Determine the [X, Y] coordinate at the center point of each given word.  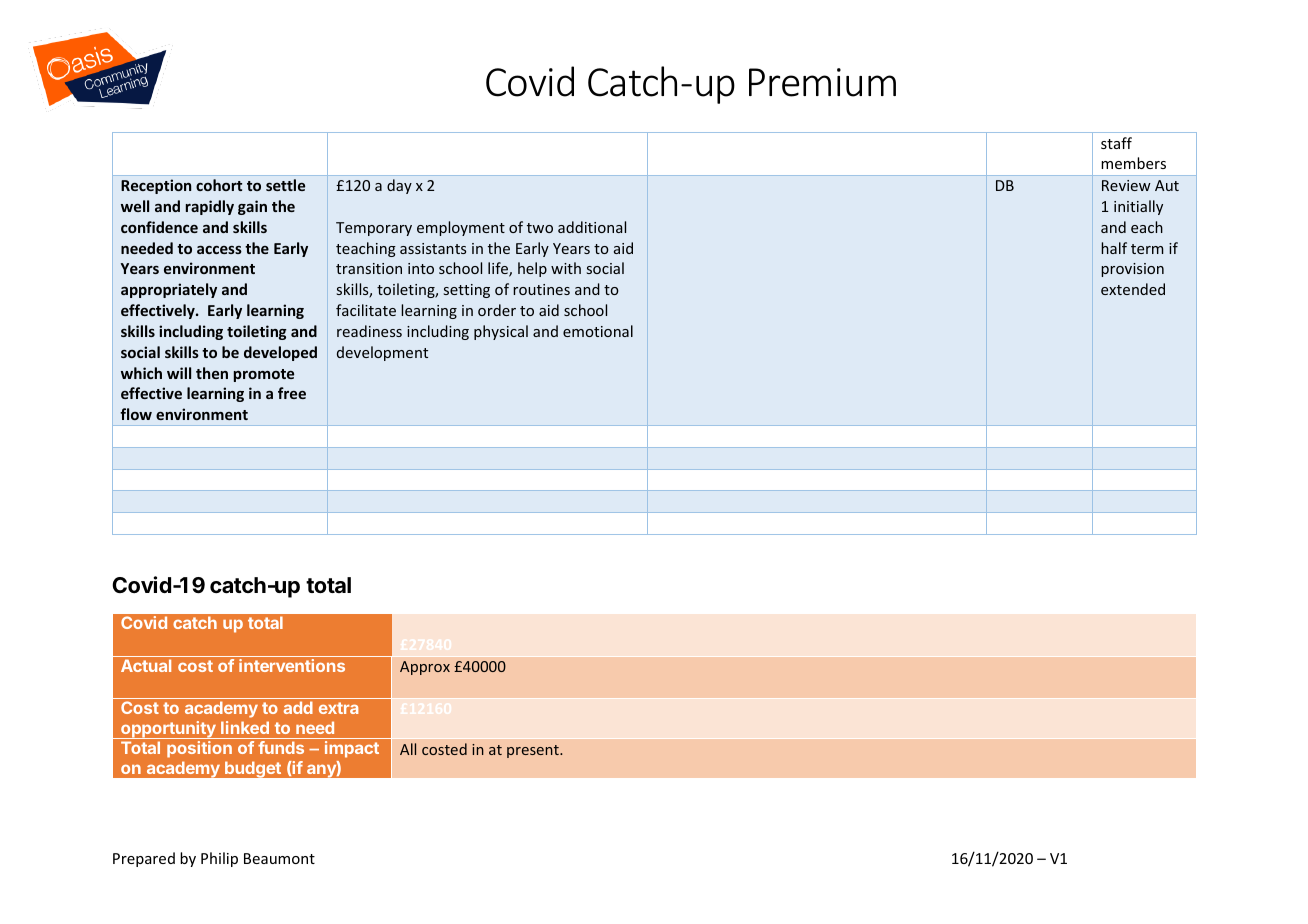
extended [1133, 289]
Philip [219, 859]
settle [285, 185]
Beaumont [279, 858]
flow [136, 414]
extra [338, 708]
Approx [425, 668]
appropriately [169, 290]
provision [1132, 270]
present [534, 751]
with [566, 268]
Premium [822, 82]
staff [1116, 143]
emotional [598, 331]
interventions [292, 665]
